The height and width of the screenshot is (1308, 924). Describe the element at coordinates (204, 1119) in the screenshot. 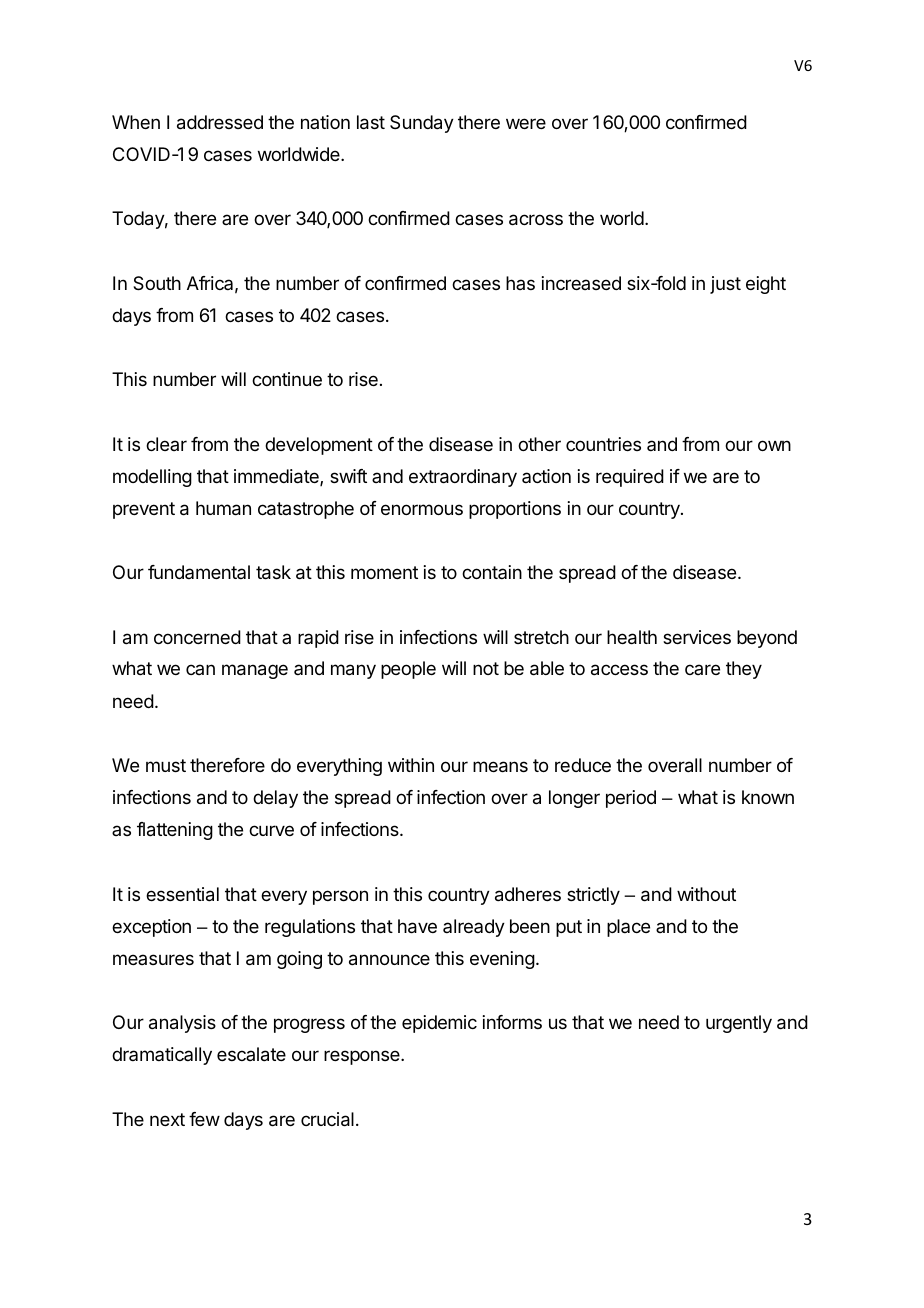

I see `few` at that location.
